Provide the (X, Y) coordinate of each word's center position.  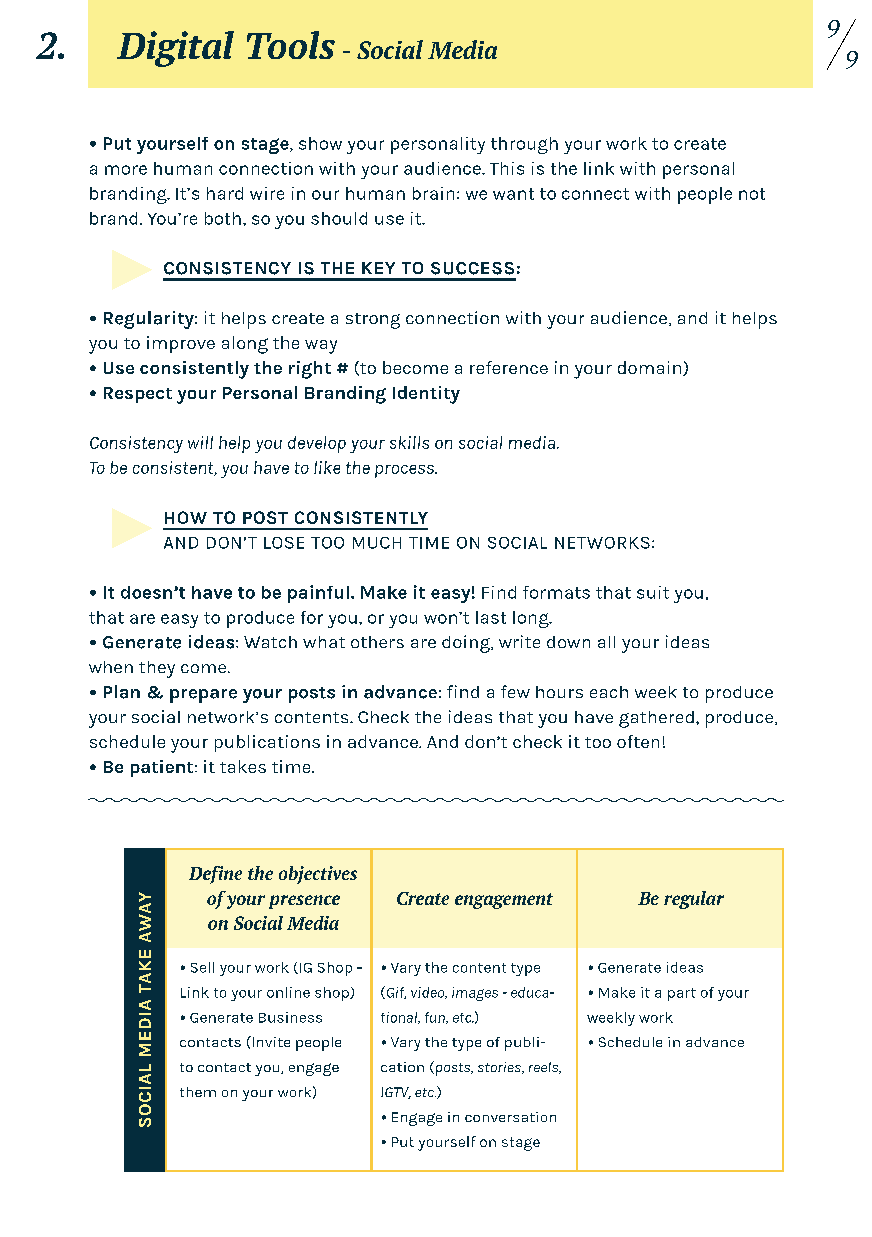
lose (284, 543)
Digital (175, 49)
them (198, 1092)
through (524, 145)
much (377, 543)
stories (500, 1068)
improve (181, 344)
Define (215, 875)
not (752, 194)
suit (653, 592)
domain (651, 368)
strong (373, 321)
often (638, 741)
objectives (318, 875)
